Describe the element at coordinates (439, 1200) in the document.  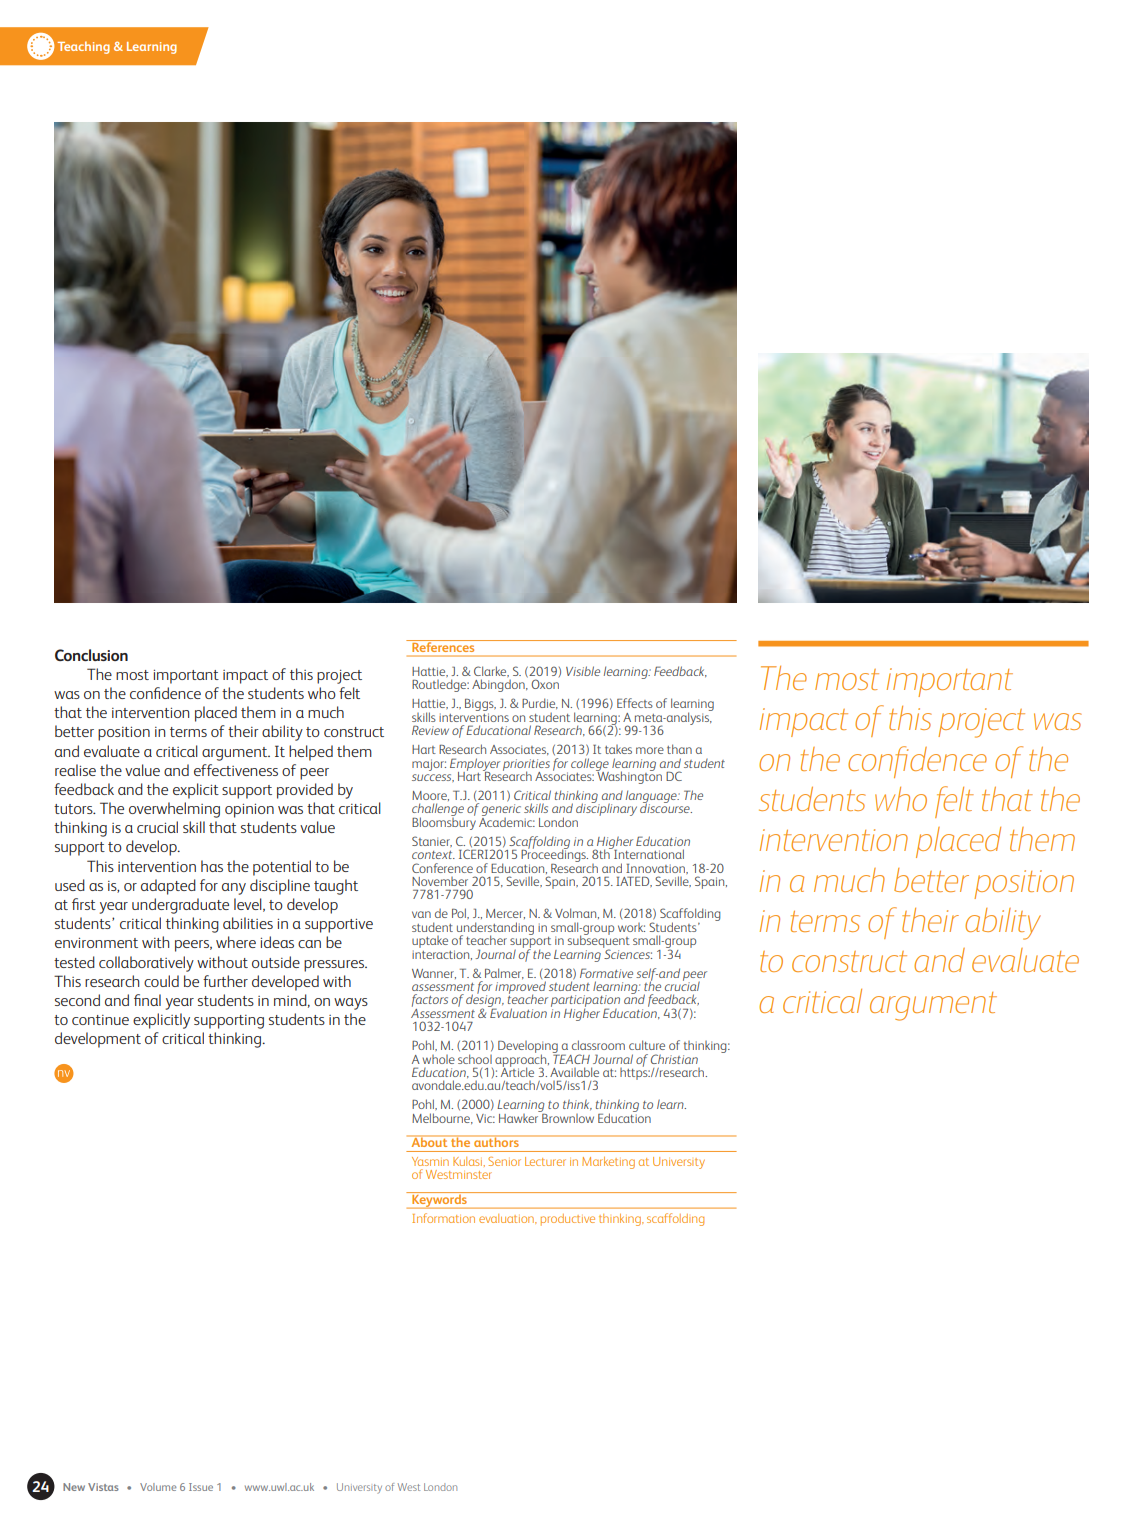
I see `Keywords` at that location.
